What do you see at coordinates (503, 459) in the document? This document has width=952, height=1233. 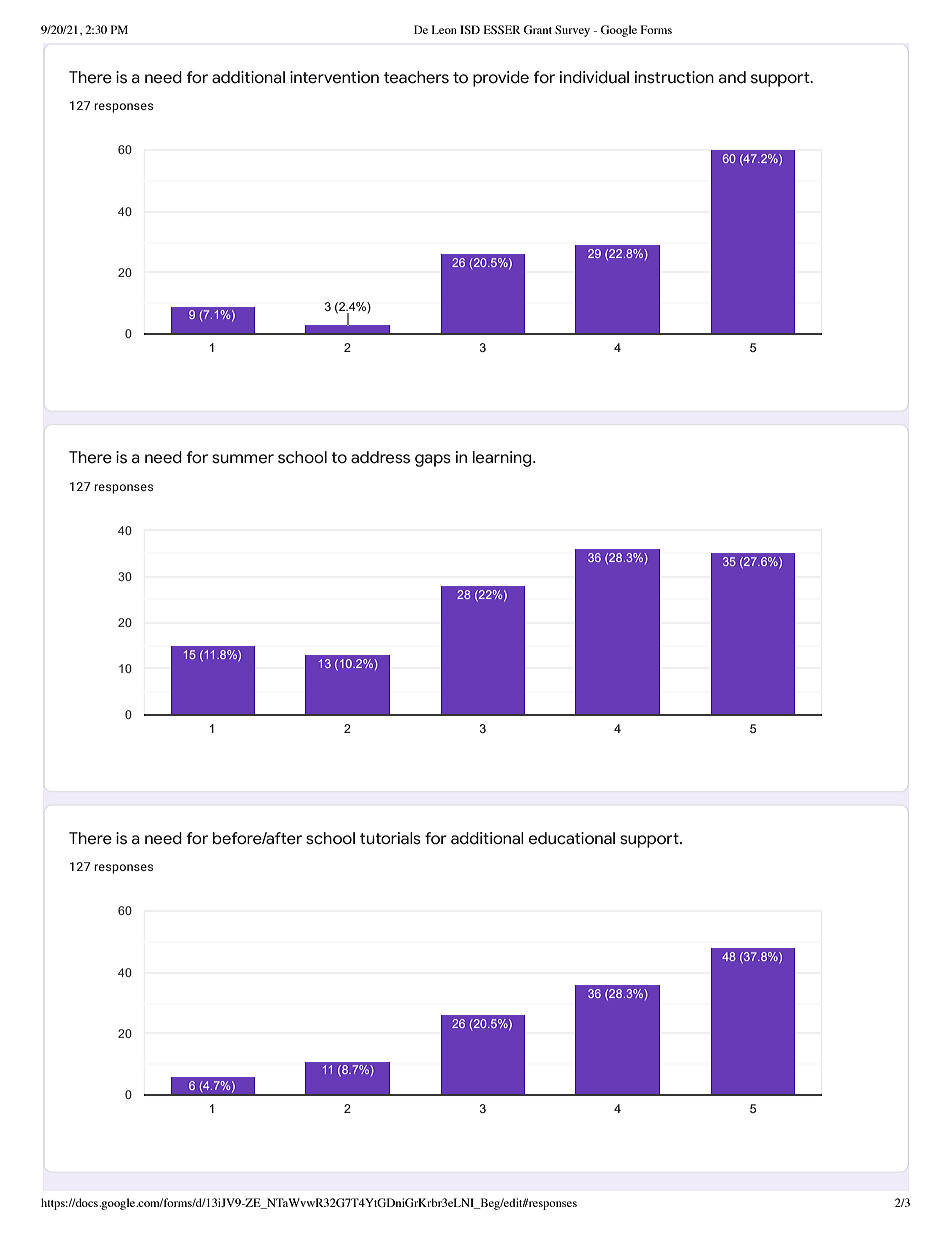 I see `learning` at bounding box center [503, 459].
